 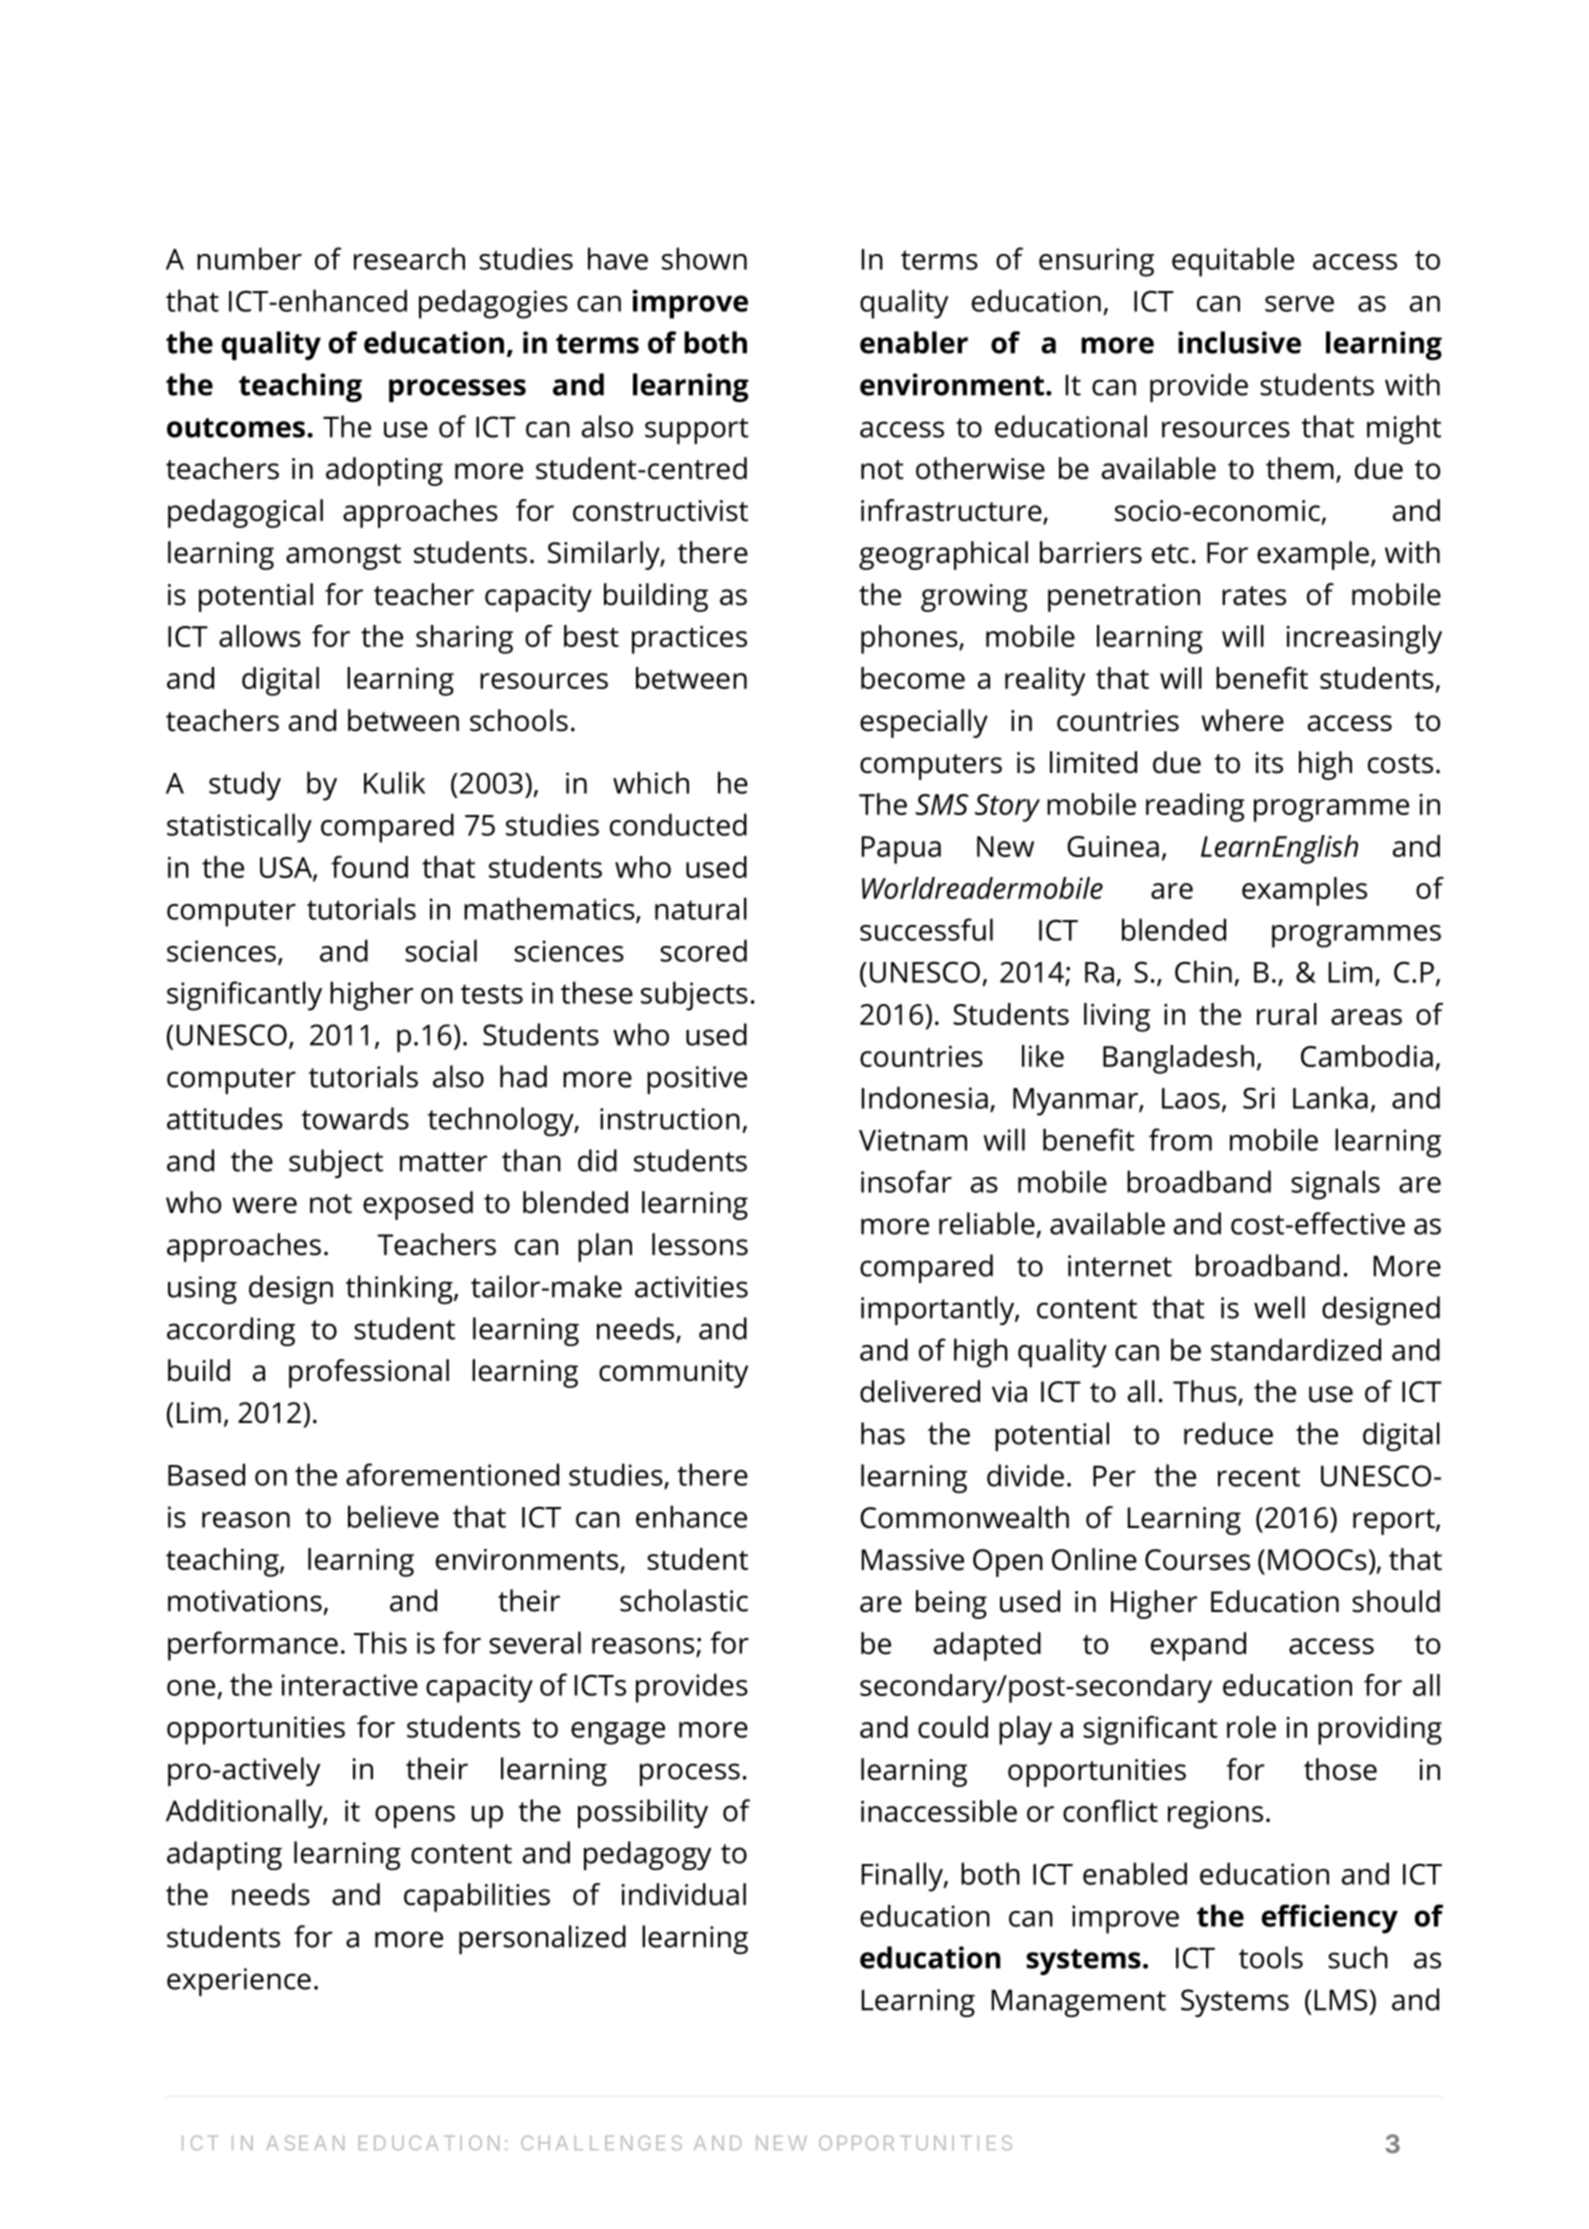 What do you see at coordinates (1197, 1560) in the screenshot?
I see `Courses` at bounding box center [1197, 1560].
